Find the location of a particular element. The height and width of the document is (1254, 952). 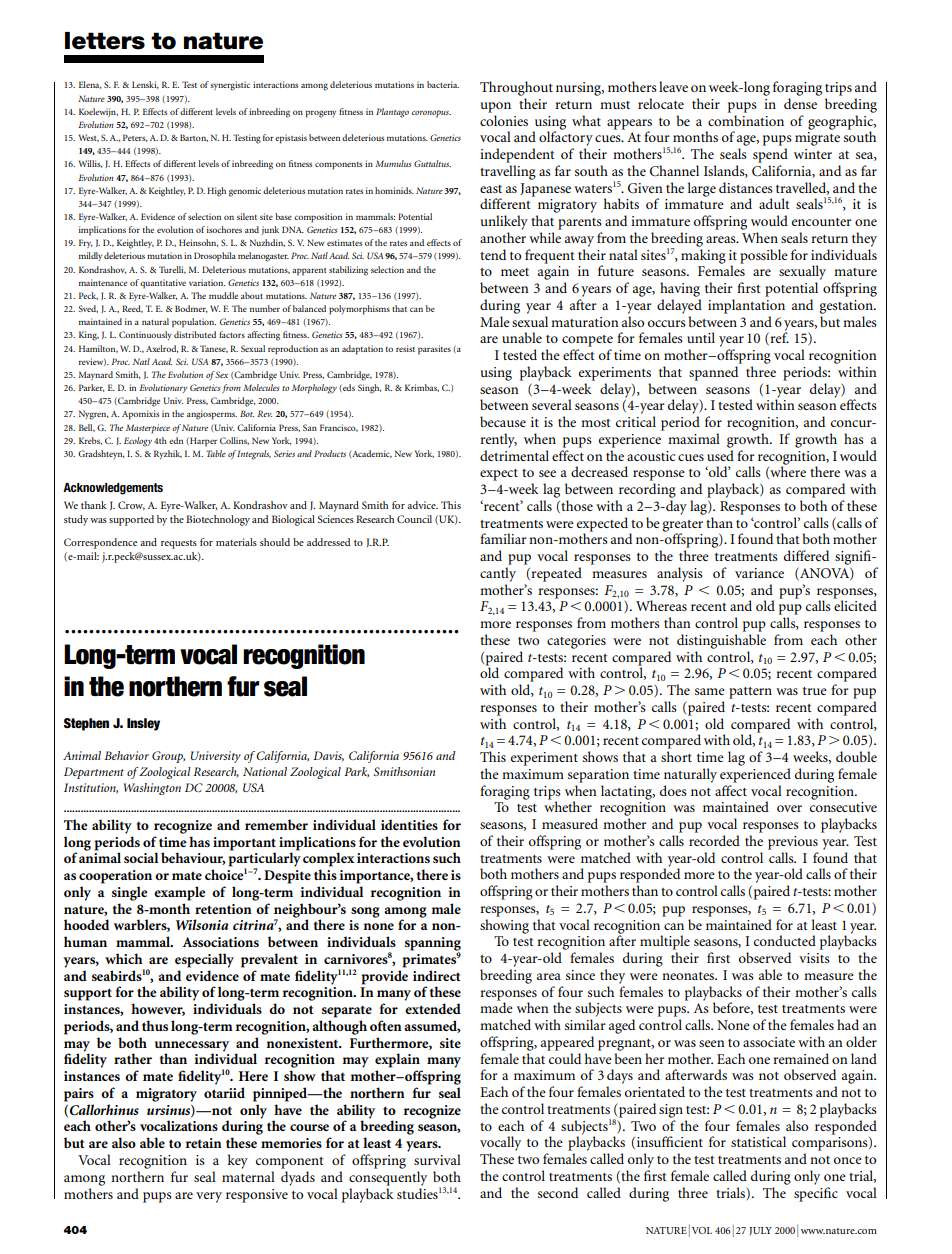

bacteria is located at coordinates (443, 84).
